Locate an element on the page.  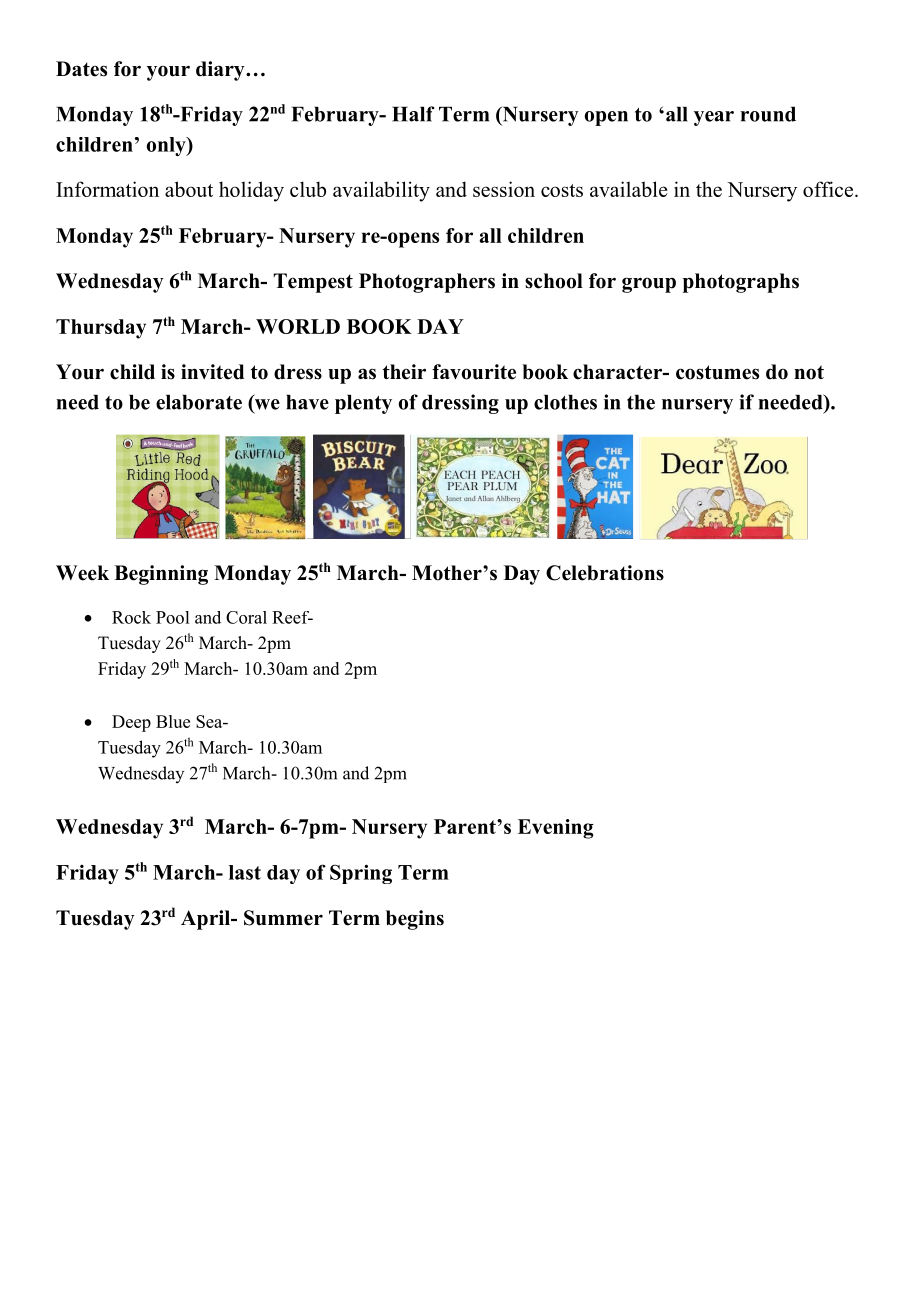
not is located at coordinates (809, 372).
